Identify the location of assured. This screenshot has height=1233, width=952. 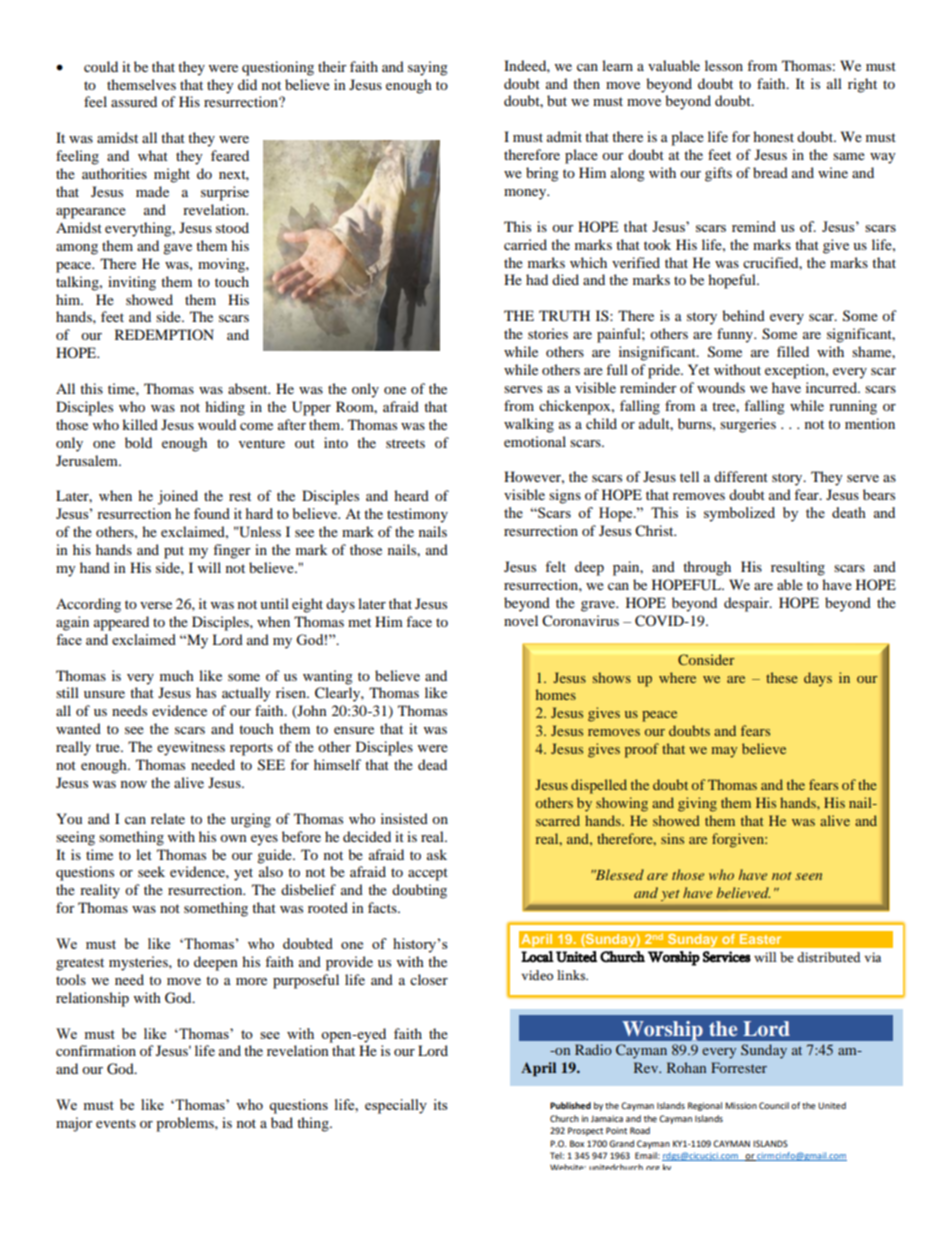
(134, 101).
